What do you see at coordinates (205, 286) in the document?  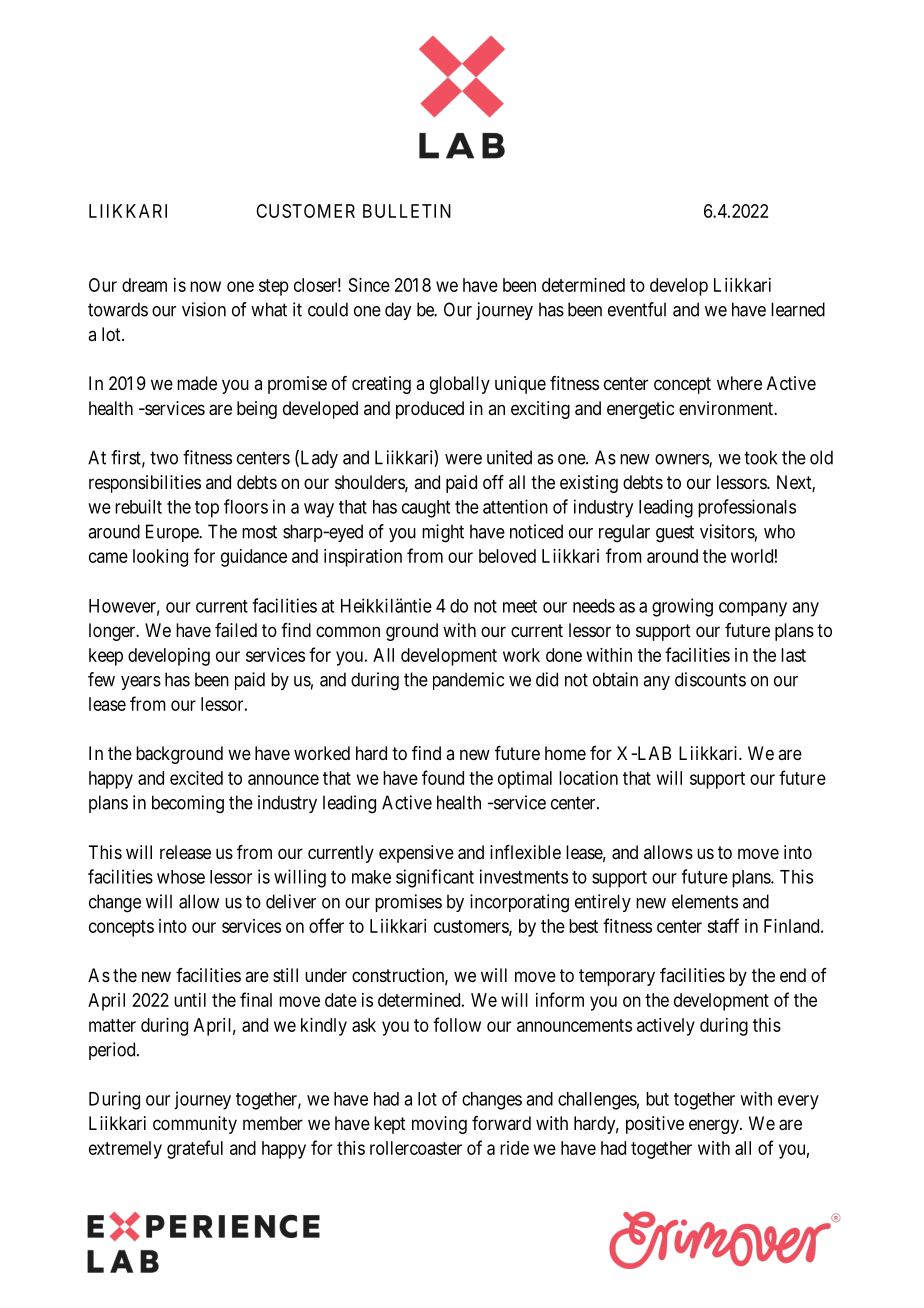 I see `now` at bounding box center [205, 286].
